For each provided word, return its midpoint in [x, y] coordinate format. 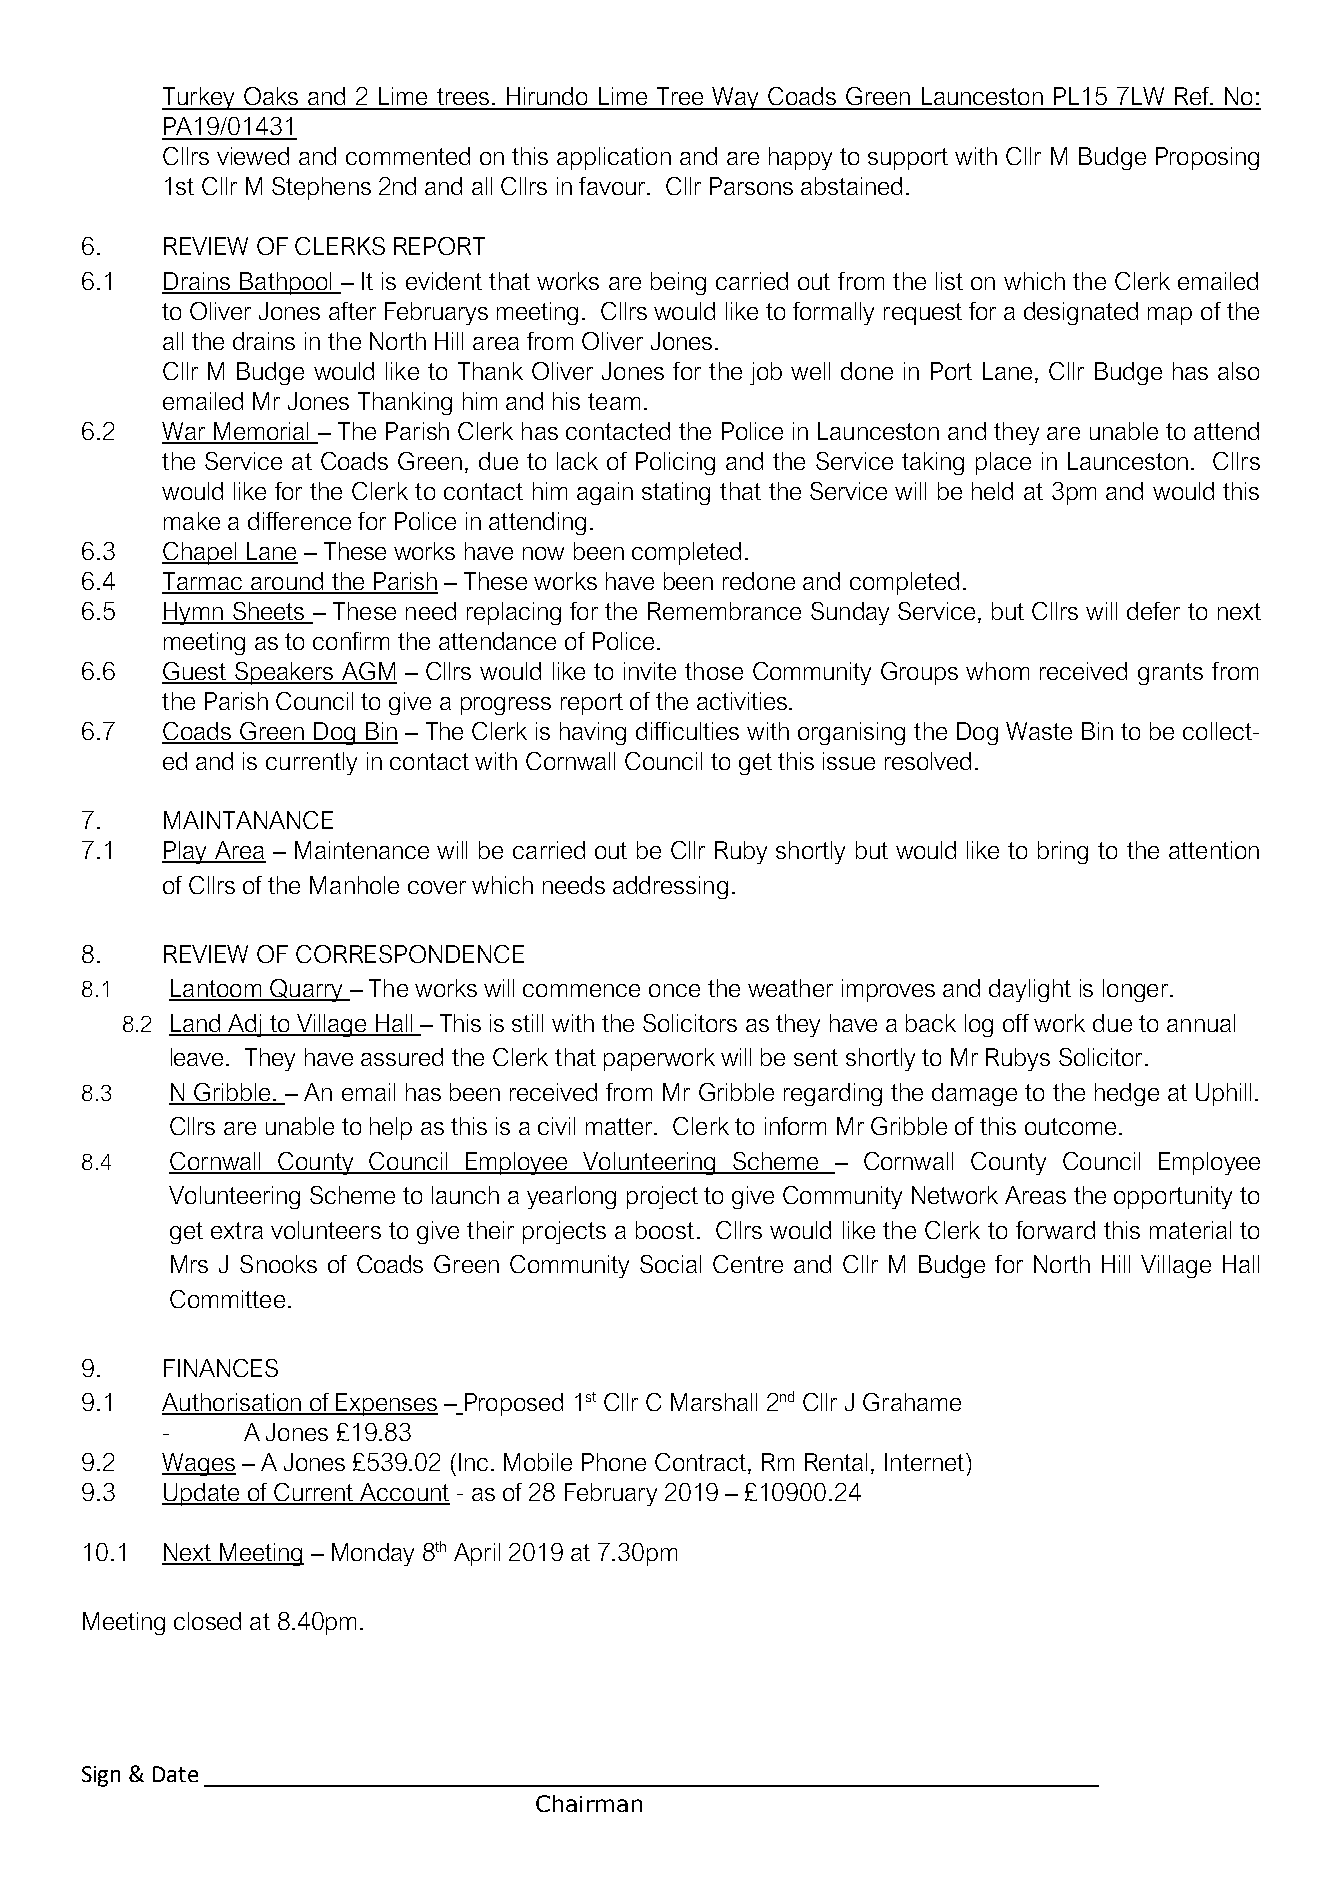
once [674, 990]
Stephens [321, 188]
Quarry [306, 990]
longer [1137, 990]
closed [207, 1621]
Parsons [751, 186]
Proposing [1207, 158]
